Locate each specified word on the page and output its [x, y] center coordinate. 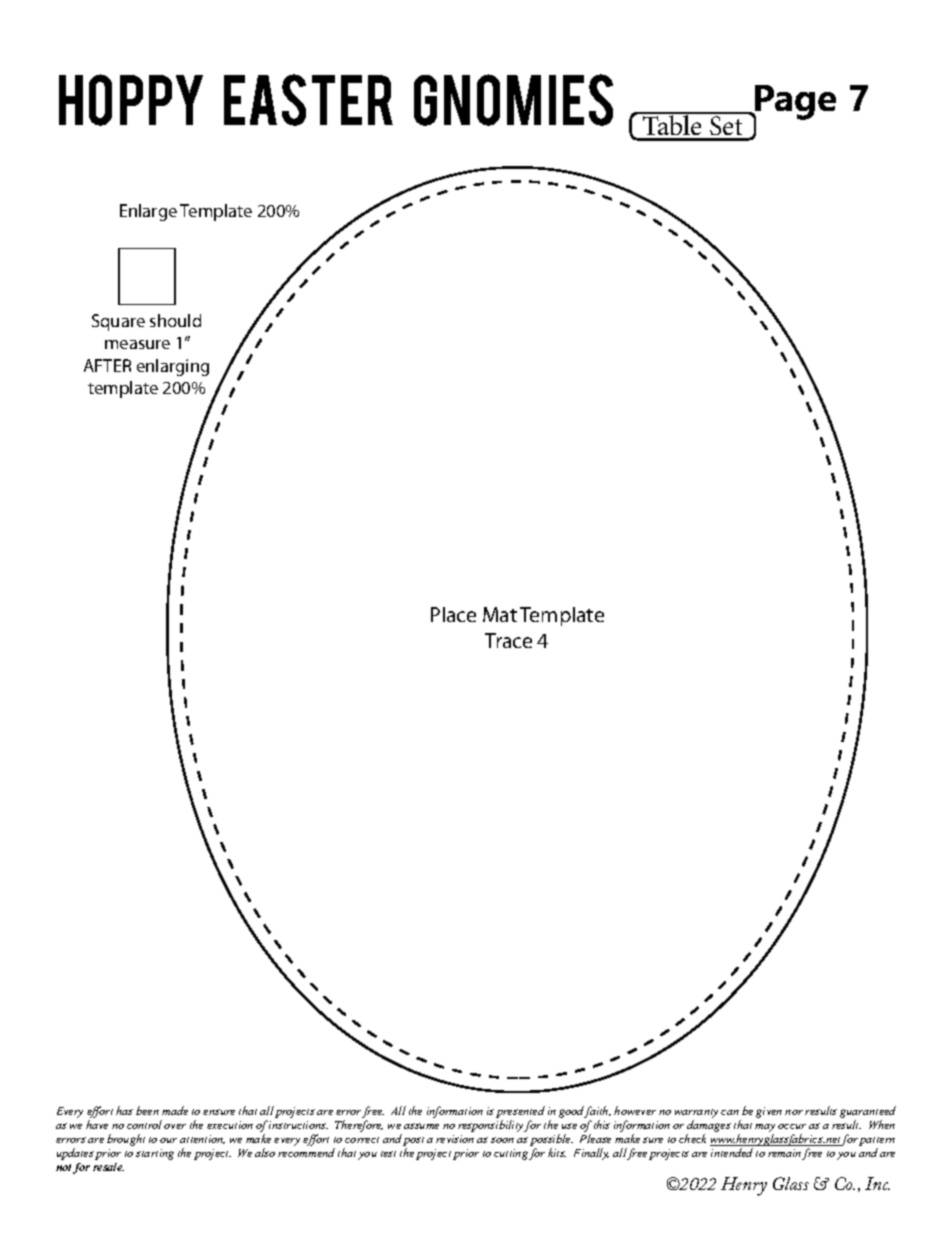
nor [794, 1112]
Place [453, 614]
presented [520, 1113]
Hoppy [131, 100]
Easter [308, 100]
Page [794, 103]
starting [155, 1154]
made [175, 1110]
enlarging [173, 367]
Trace [508, 640]
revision [455, 1139]
